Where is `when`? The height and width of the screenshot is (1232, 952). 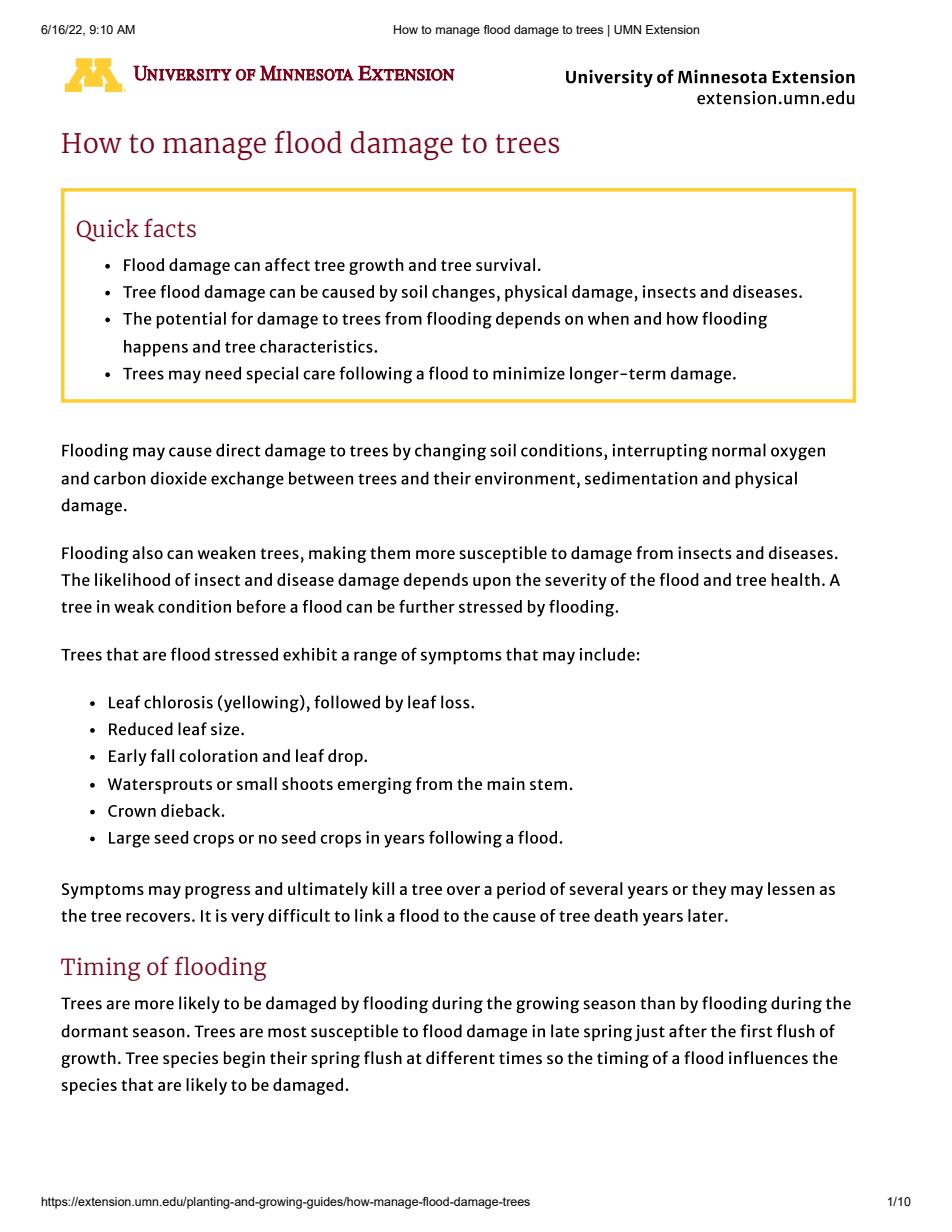
when is located at coordinates (608, 318).
